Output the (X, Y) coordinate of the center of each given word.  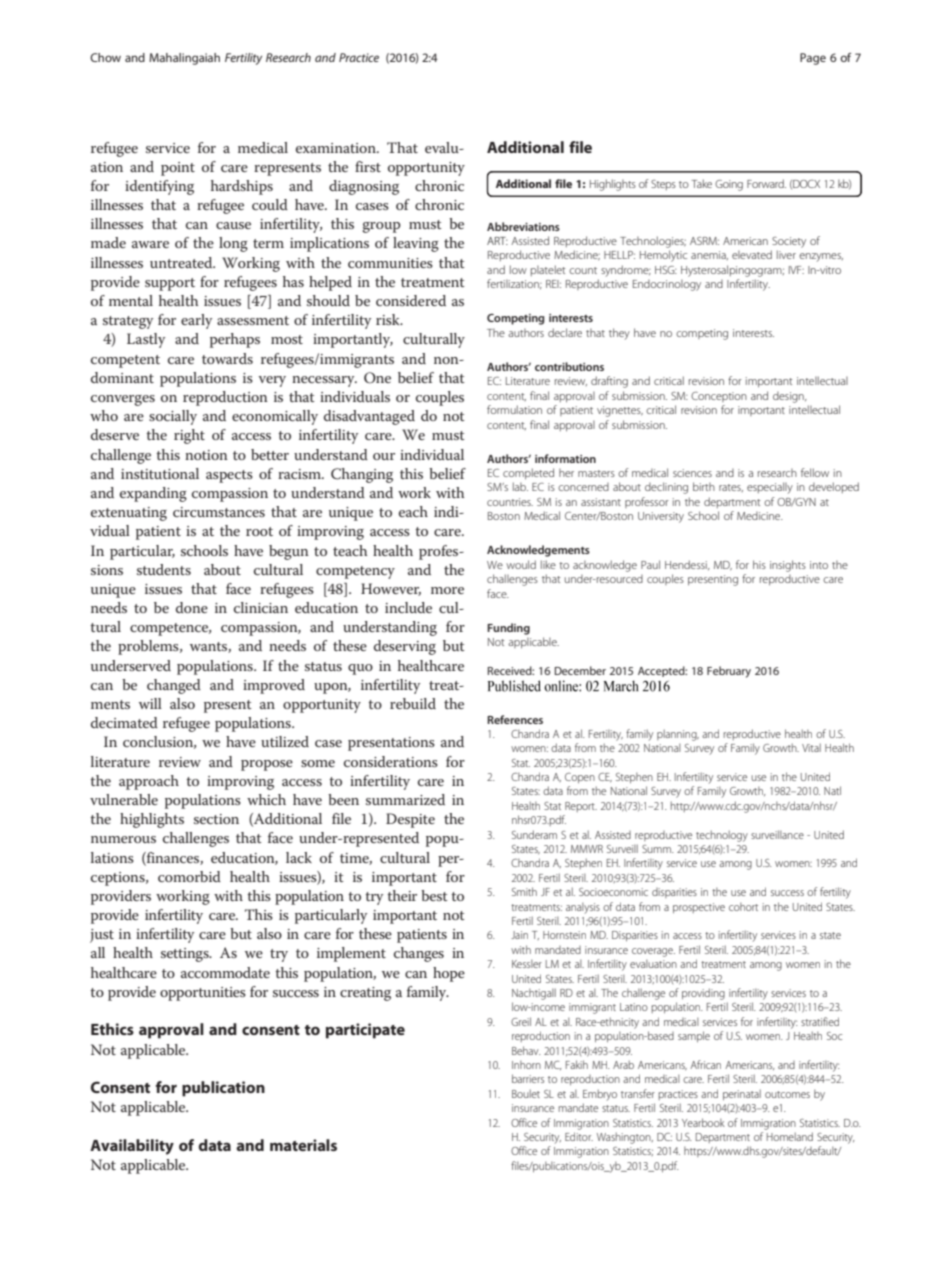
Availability (132, 1147)
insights (788, 566)
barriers (528, 1078)
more (447, 590)
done (192, 607)
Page (813, 59)
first (368, 166)
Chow (105, 57)
